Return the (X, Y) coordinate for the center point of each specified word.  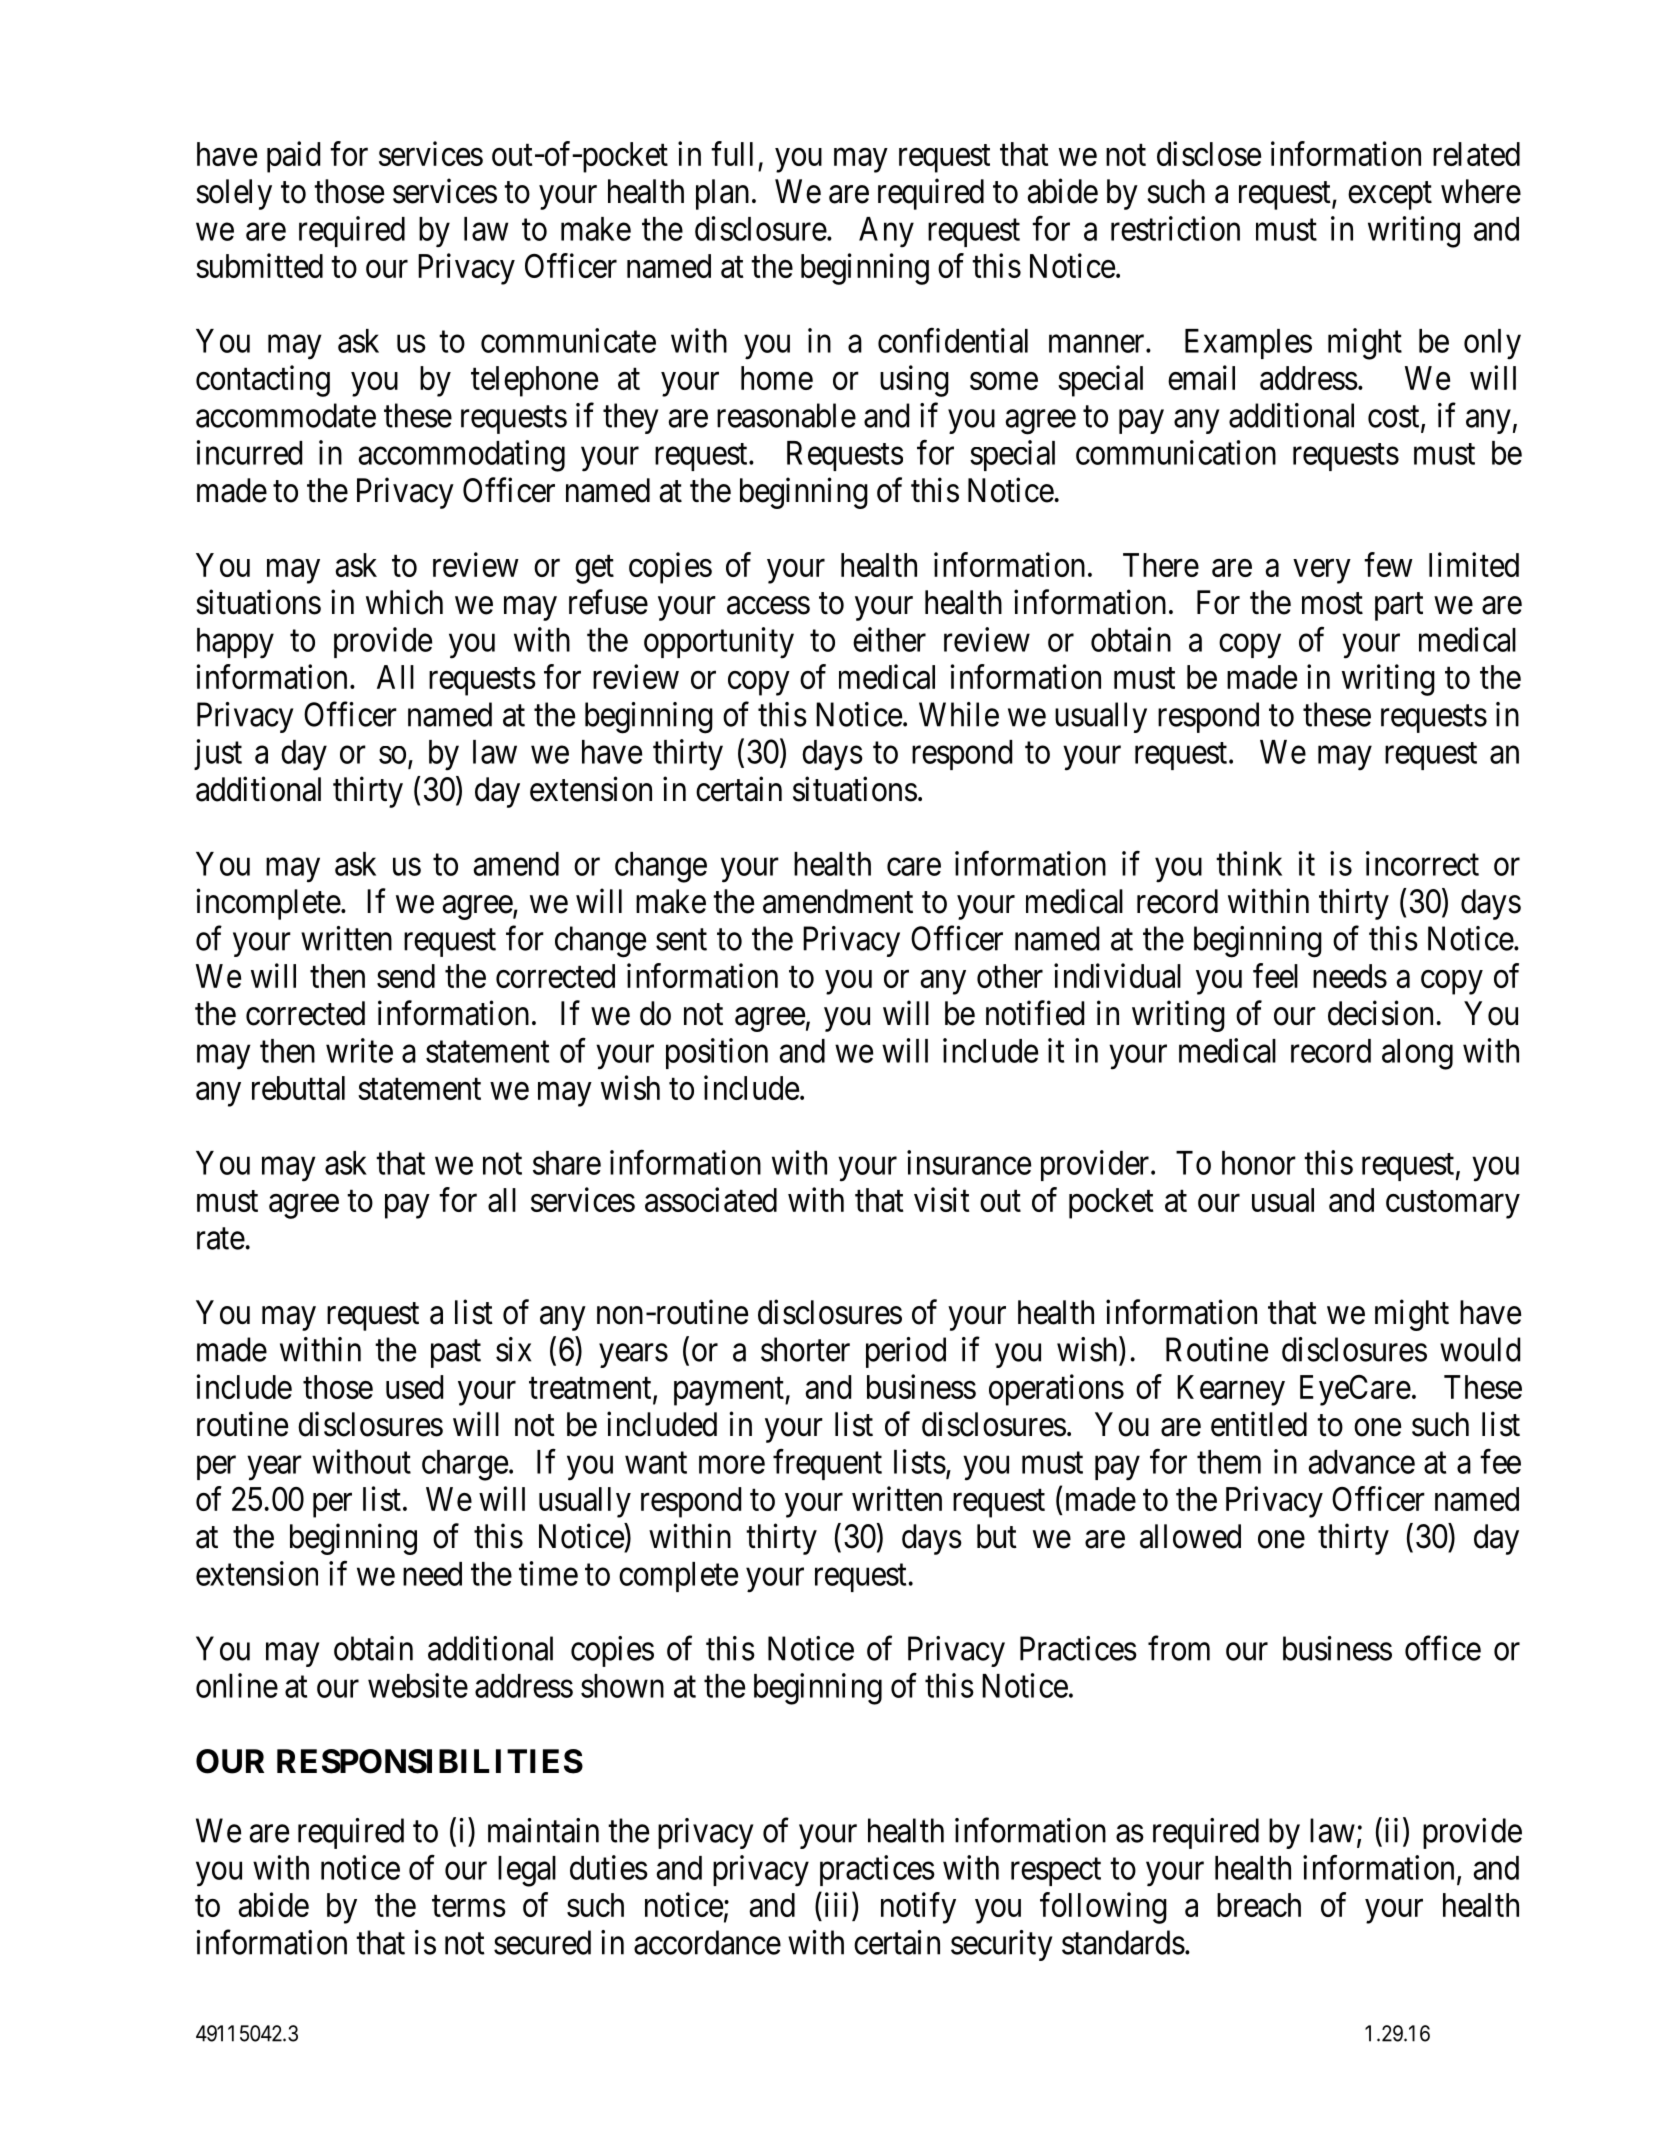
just (218, 754)
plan (722, 194)
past (456, 1354)
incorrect (1422, 863)
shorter (805, 1349)
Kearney (1231, 1390)
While (959, 714)
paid (293, 157)
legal (527, 1871)
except (1390, 196)
